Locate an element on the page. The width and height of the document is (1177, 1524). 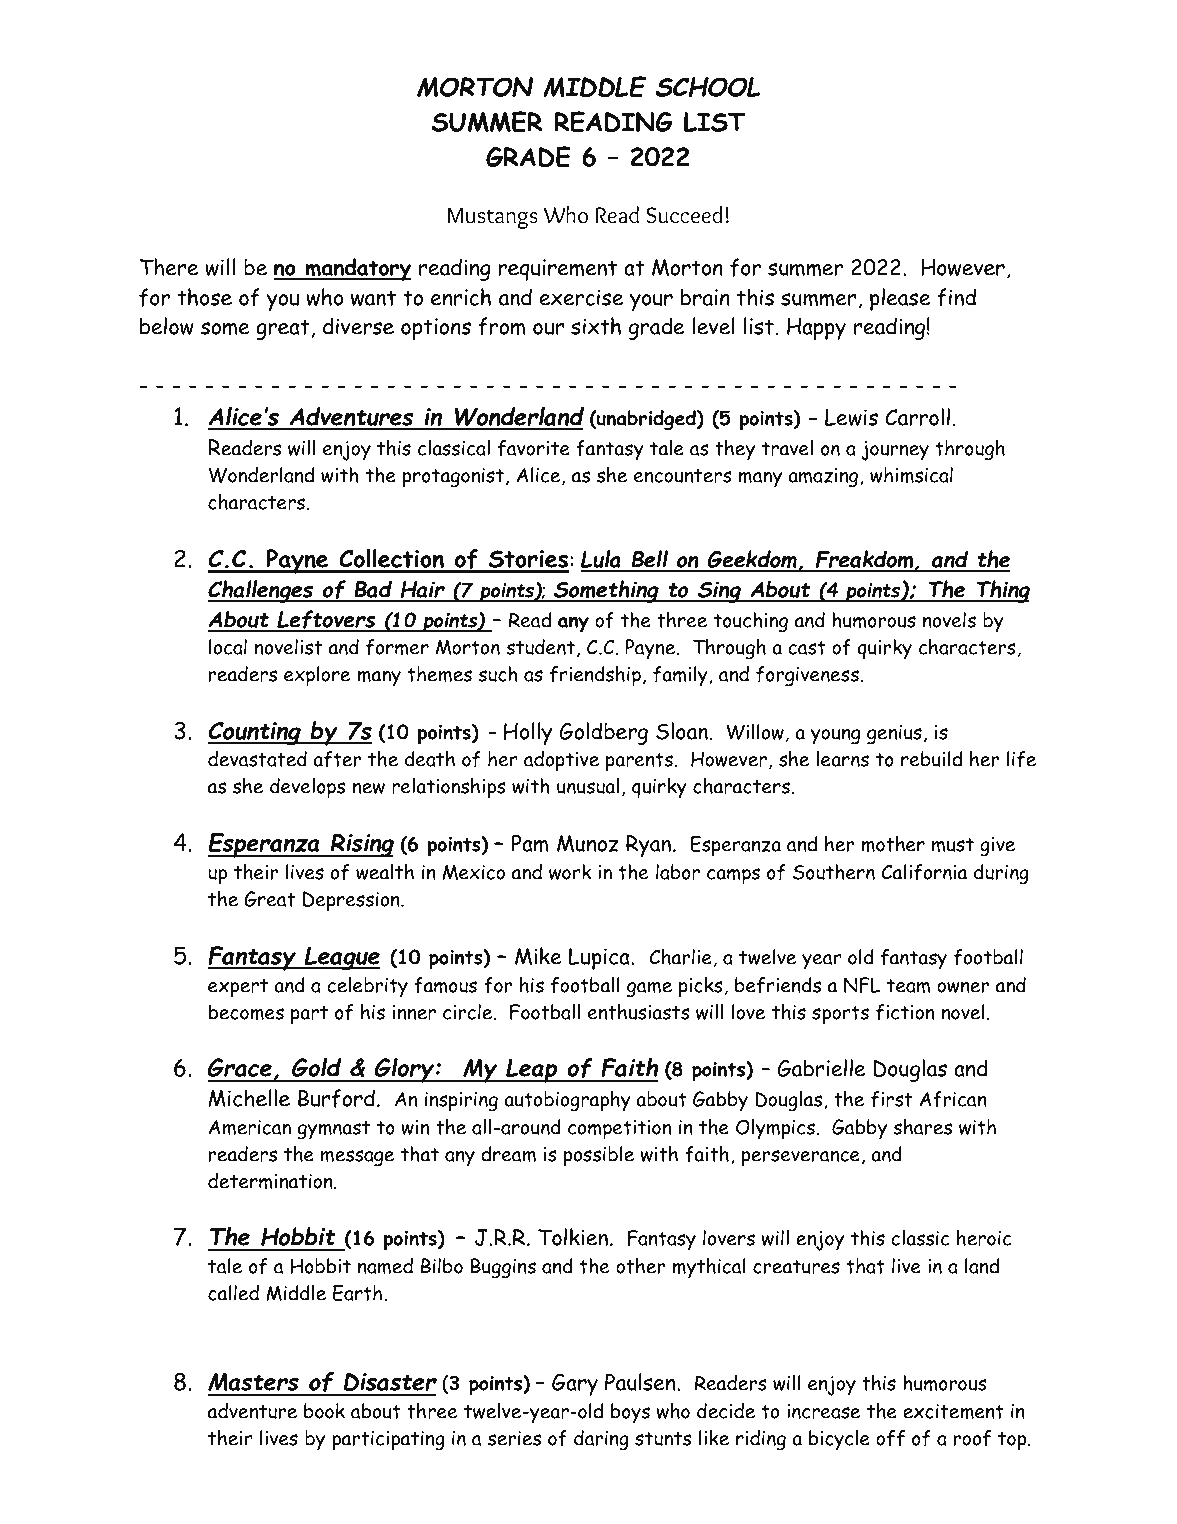
favorite is located at coordinates (534, 448).
